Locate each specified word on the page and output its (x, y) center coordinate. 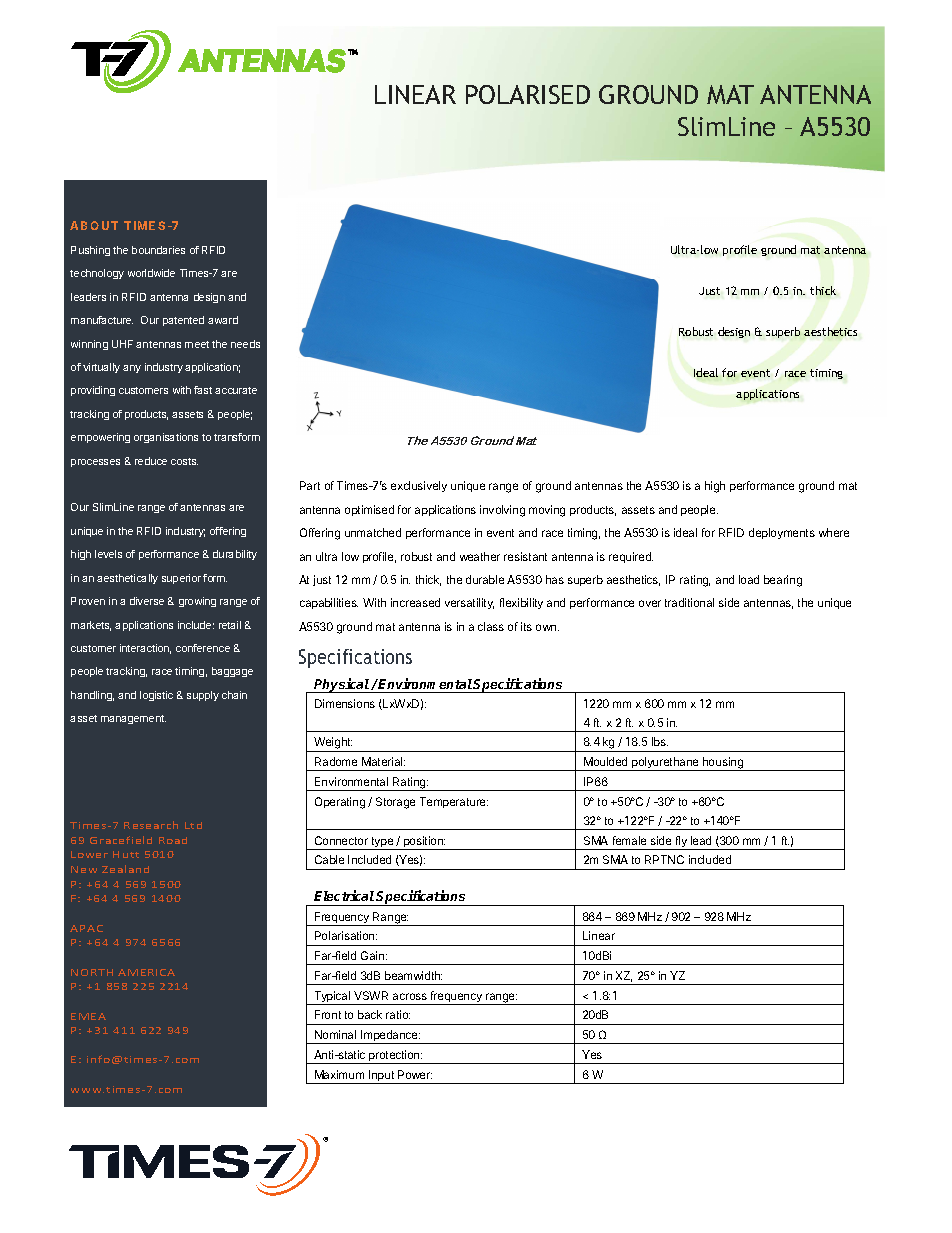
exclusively (419, 486)
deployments (782, 533)
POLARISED (528, 94)
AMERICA (146, 972)
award (223, 320)
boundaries (158, 250)
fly (681, 843)
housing (723, 764)
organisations (166, 438)
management (133, 719)
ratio (398, 1014)
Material (383, 761)
